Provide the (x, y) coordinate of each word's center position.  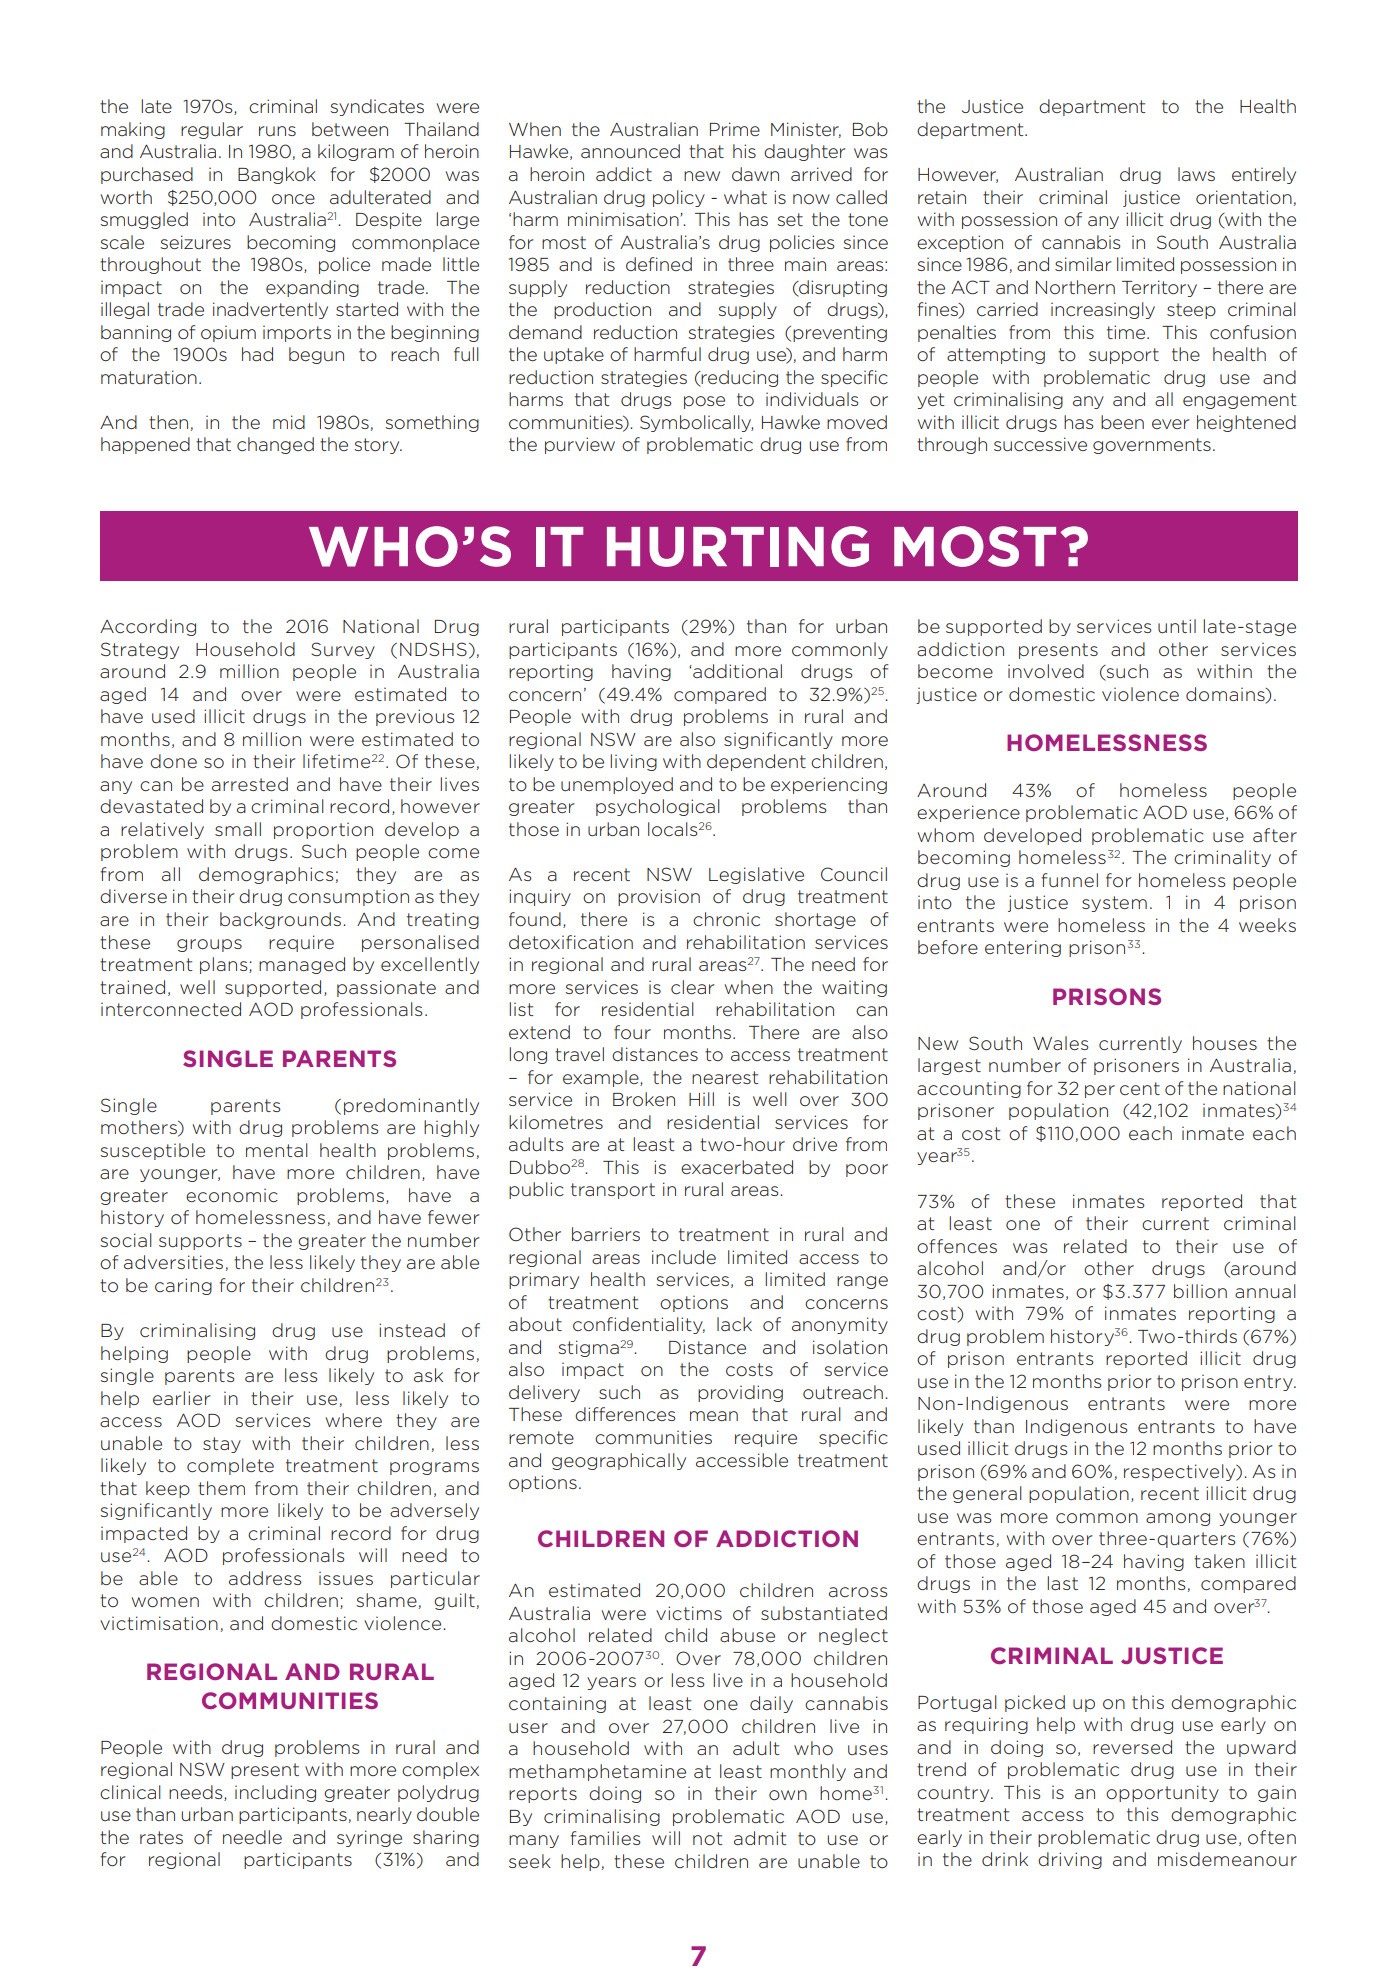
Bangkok (277, 175)
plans (225, 965)
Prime (735, 129)
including (275, 1793)
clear (693, 987)
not (708, 1838)
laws (1196, 174)
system (1114, 904)
